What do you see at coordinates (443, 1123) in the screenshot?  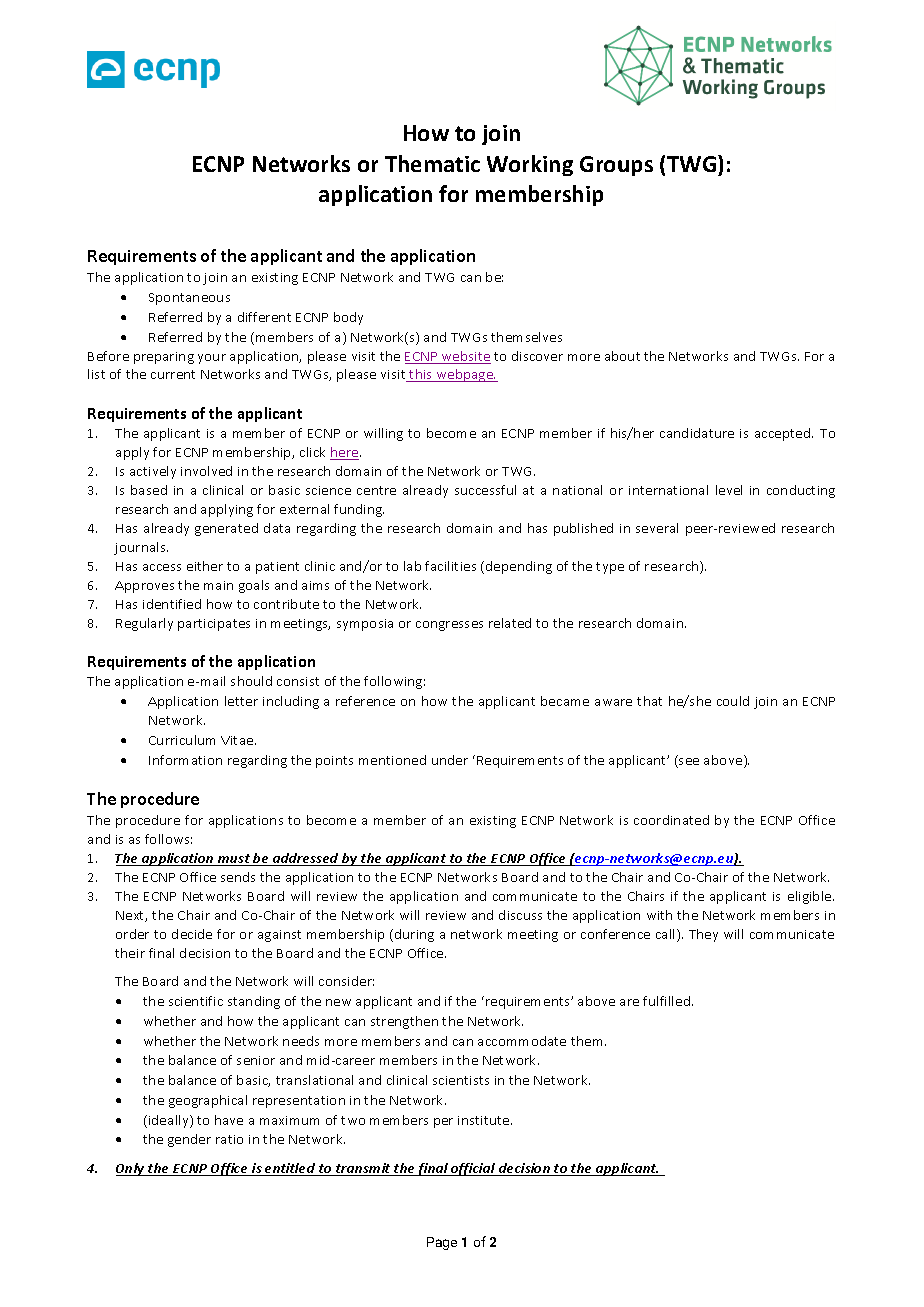 I see `per` at bounding box center [443, 1123].
